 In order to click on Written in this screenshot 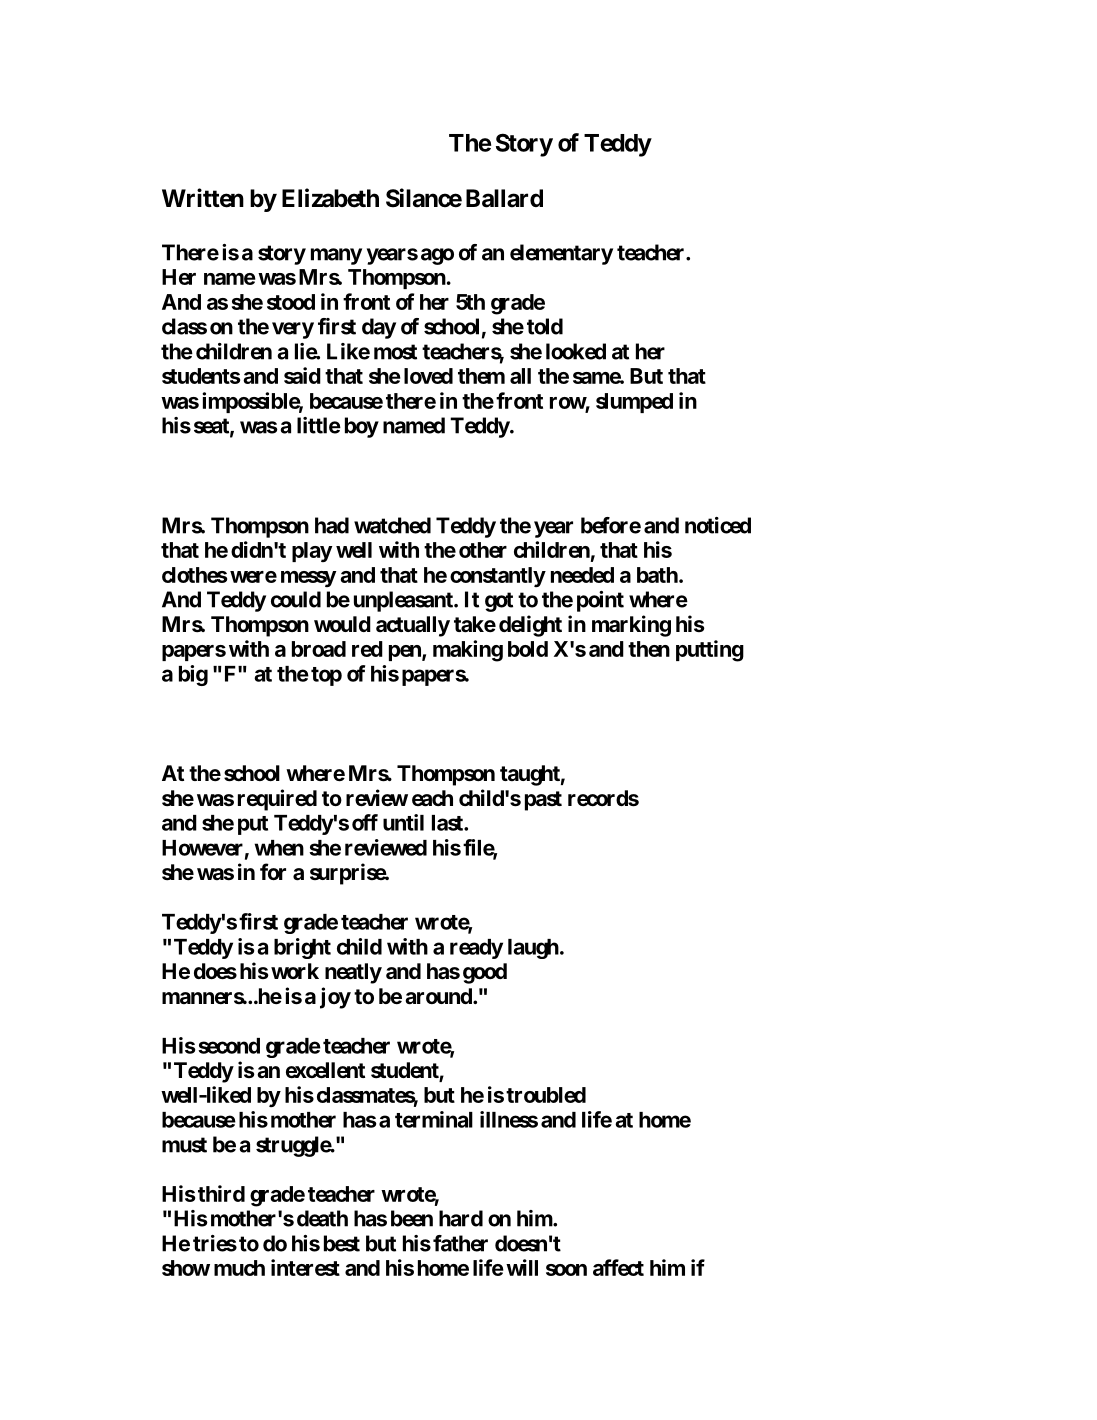, I will do `click(203, 198)`.
